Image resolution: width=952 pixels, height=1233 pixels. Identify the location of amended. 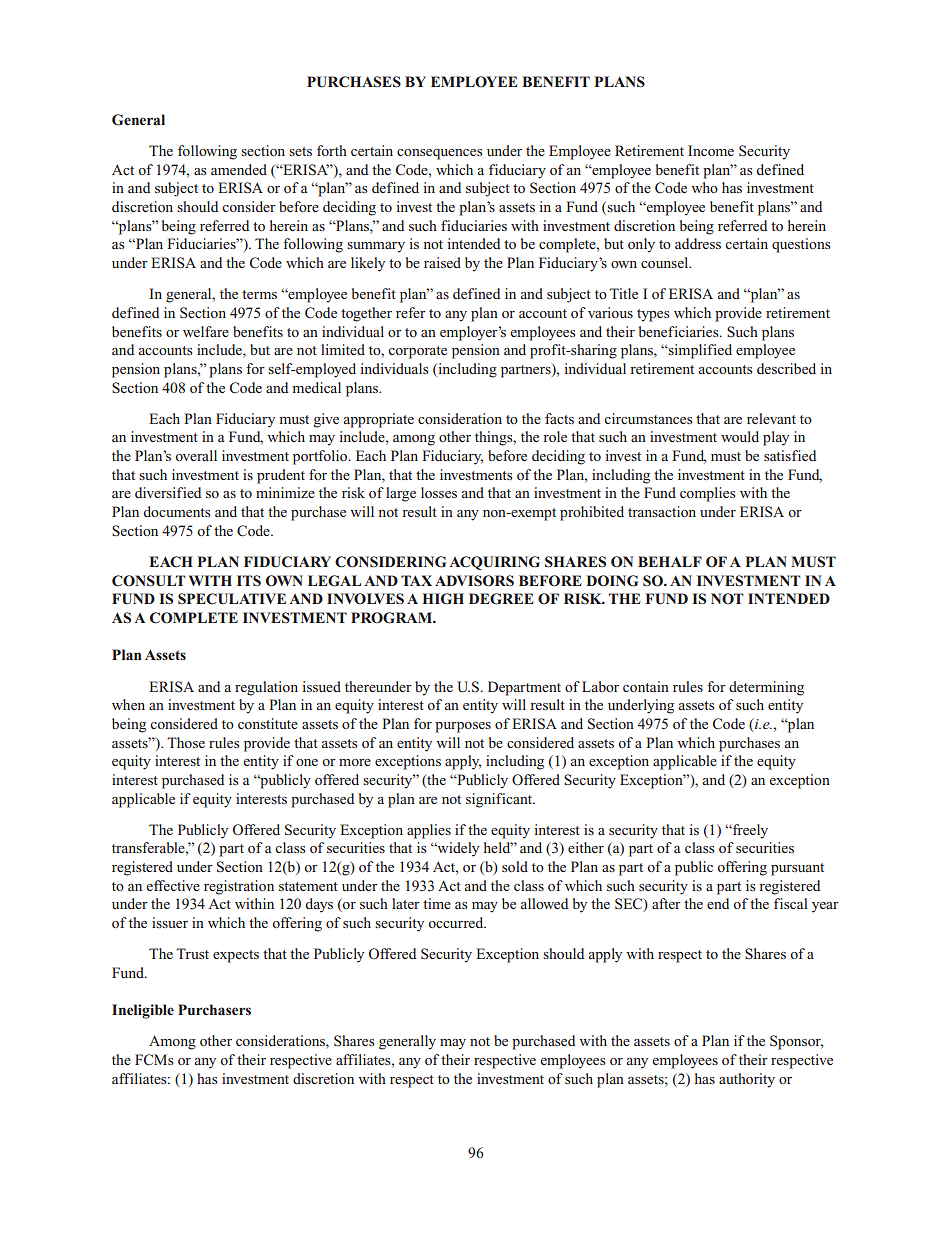
(239, 169).
